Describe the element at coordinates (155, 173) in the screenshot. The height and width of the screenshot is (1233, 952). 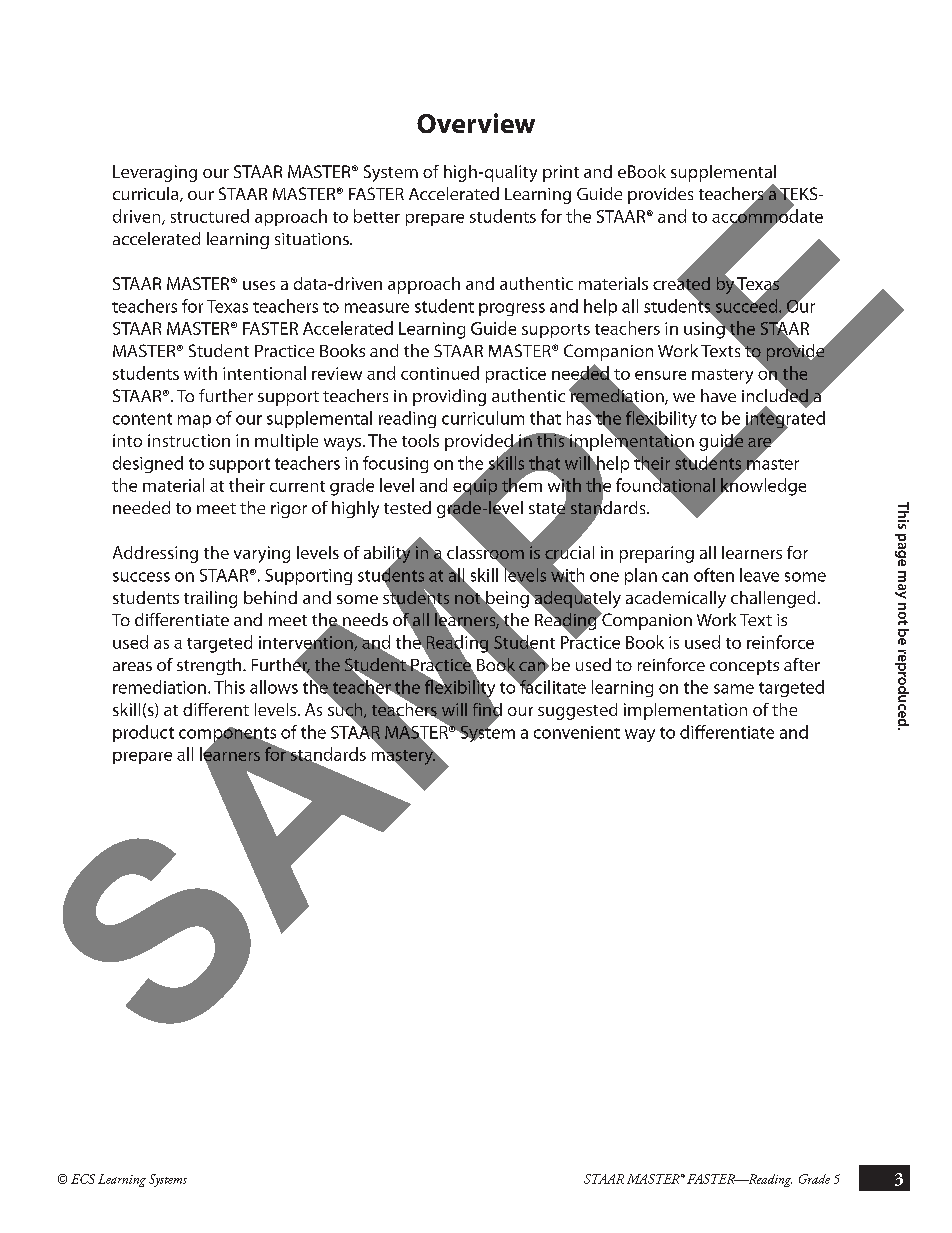
I see `Leveraging` at that location.
